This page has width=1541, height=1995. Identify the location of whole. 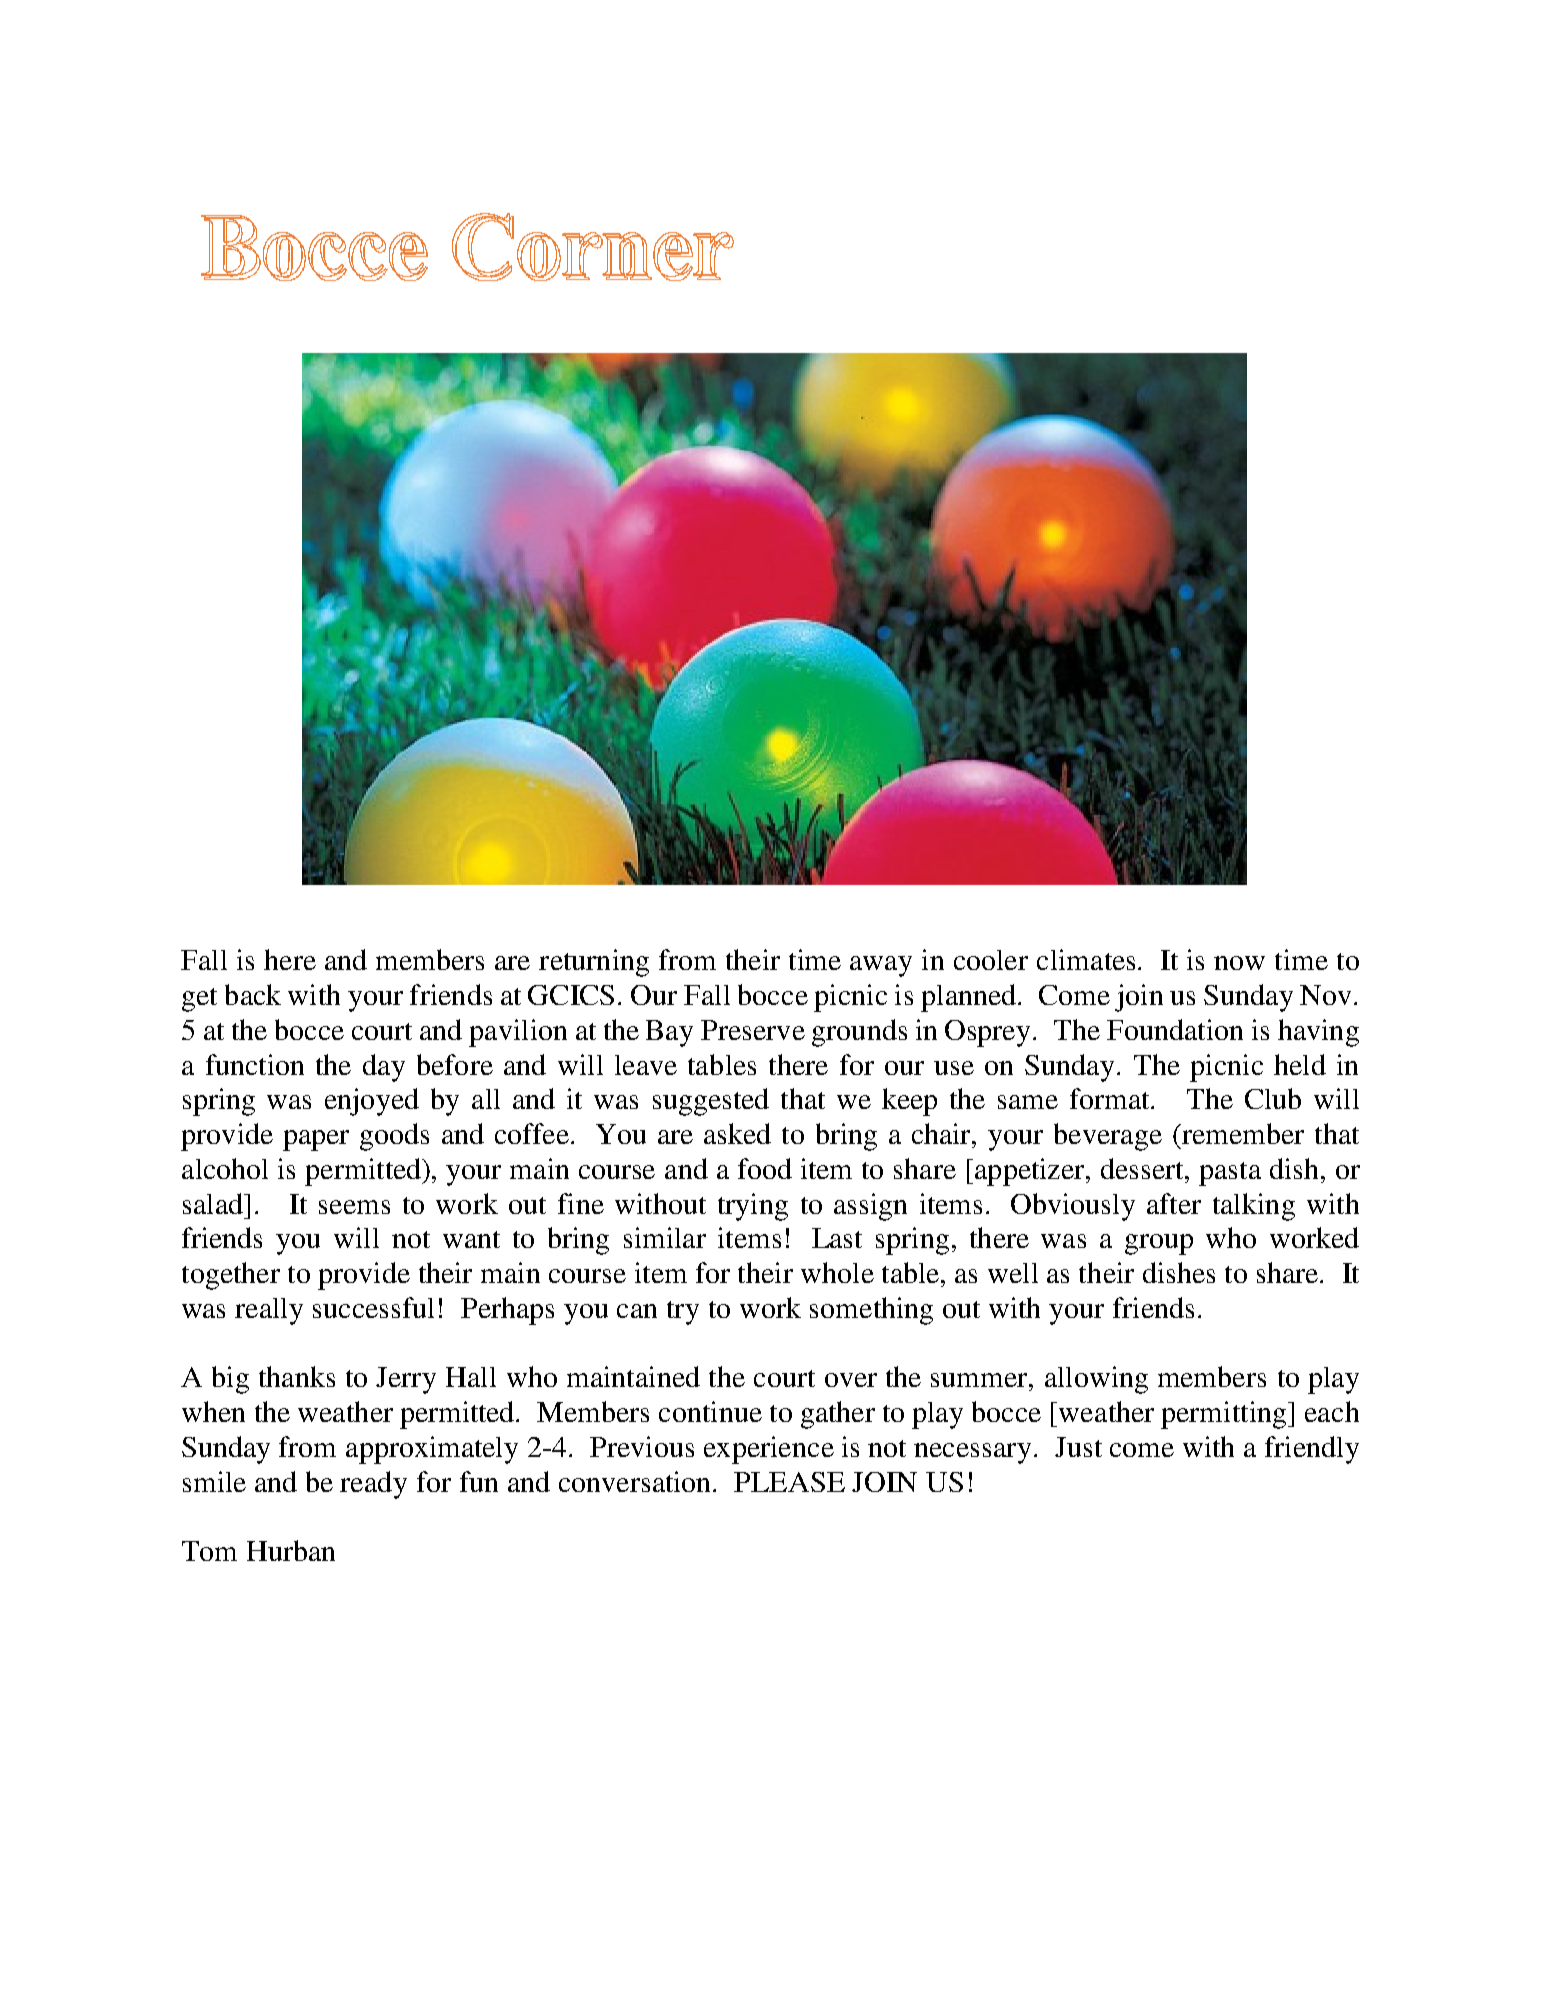
(837, 1272).
